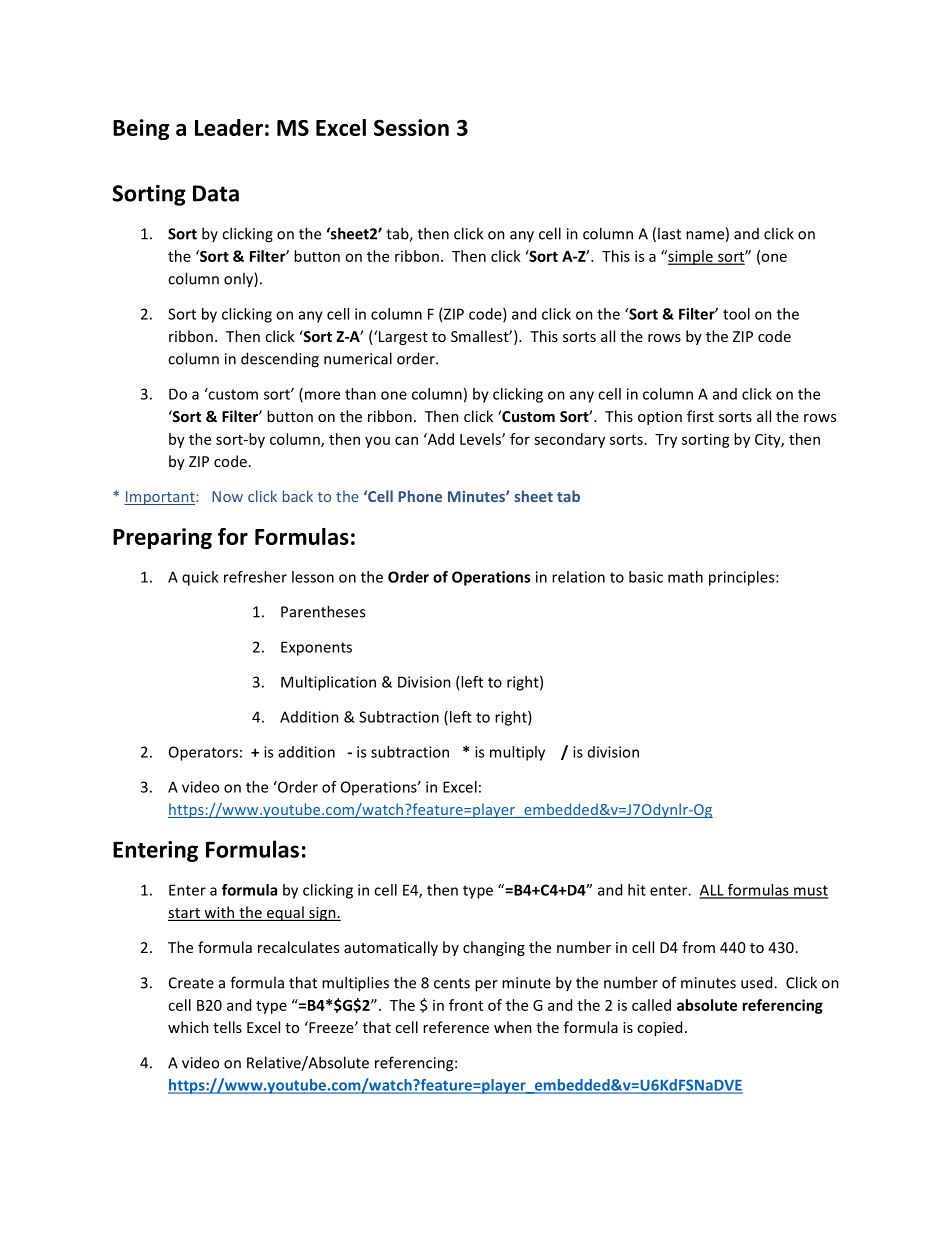 This document has width=952, height=1233. Describe the element at coordinates (411, 127) in the document. I see `Session` at that location.
